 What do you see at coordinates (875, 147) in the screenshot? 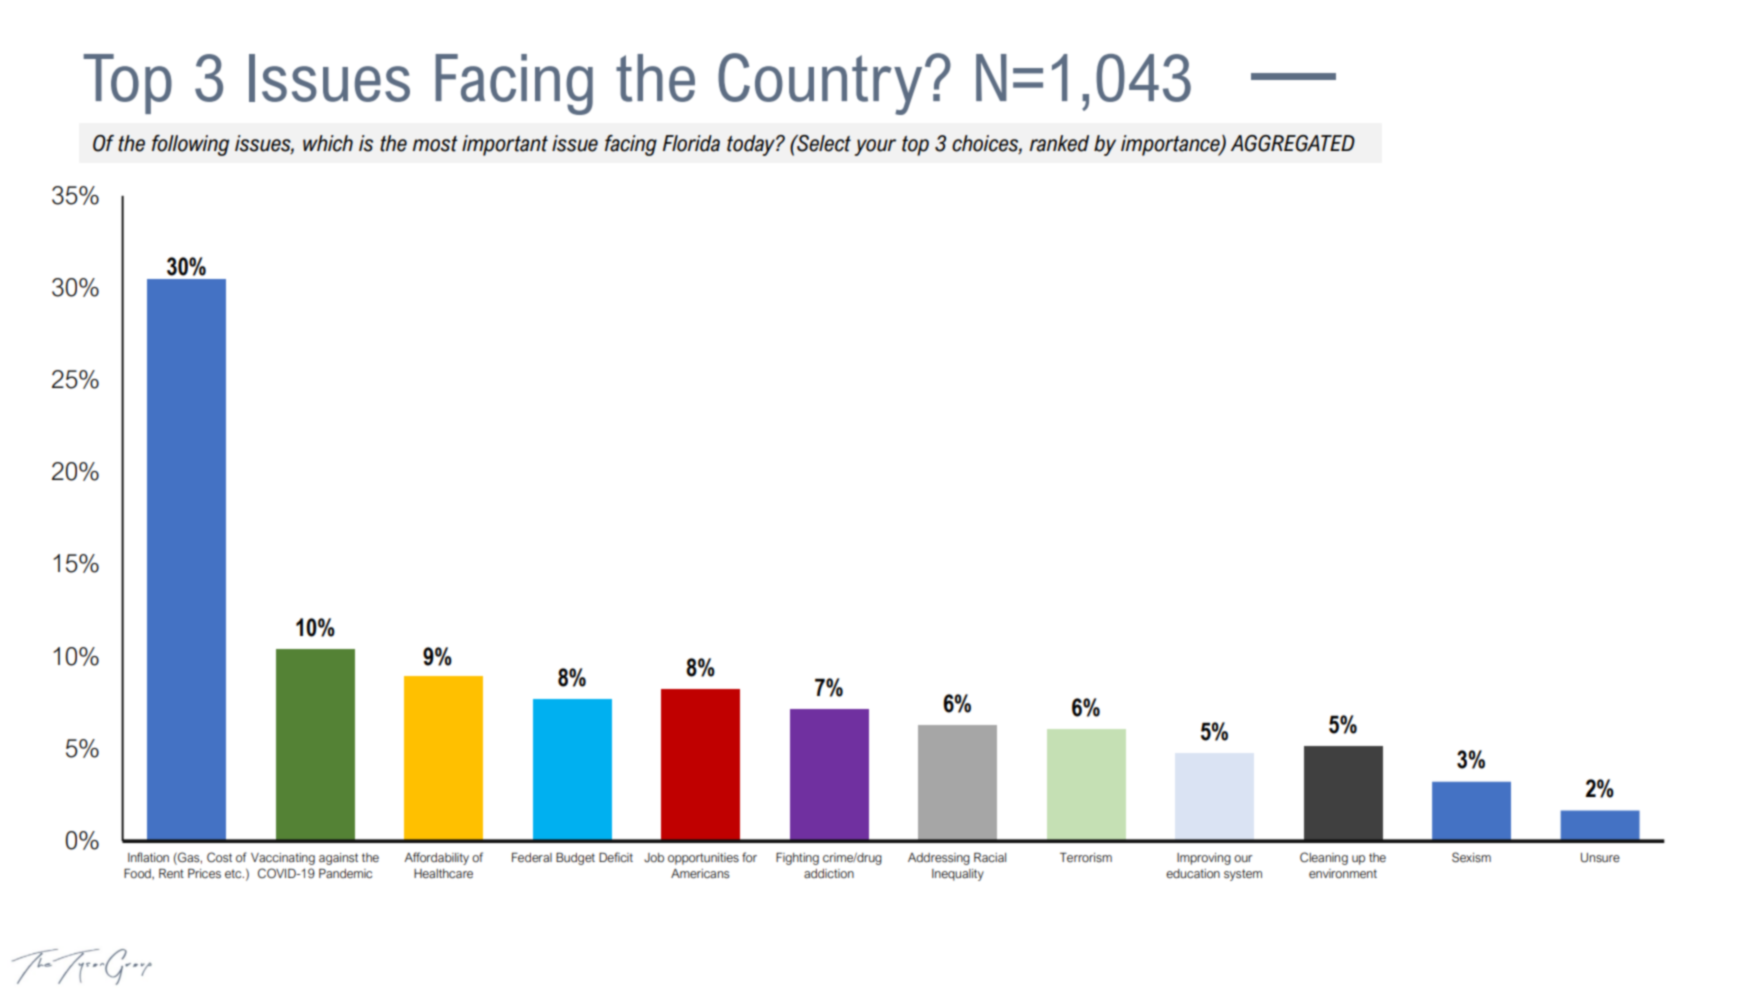
I see `your` at bounding box center [875, 147].
